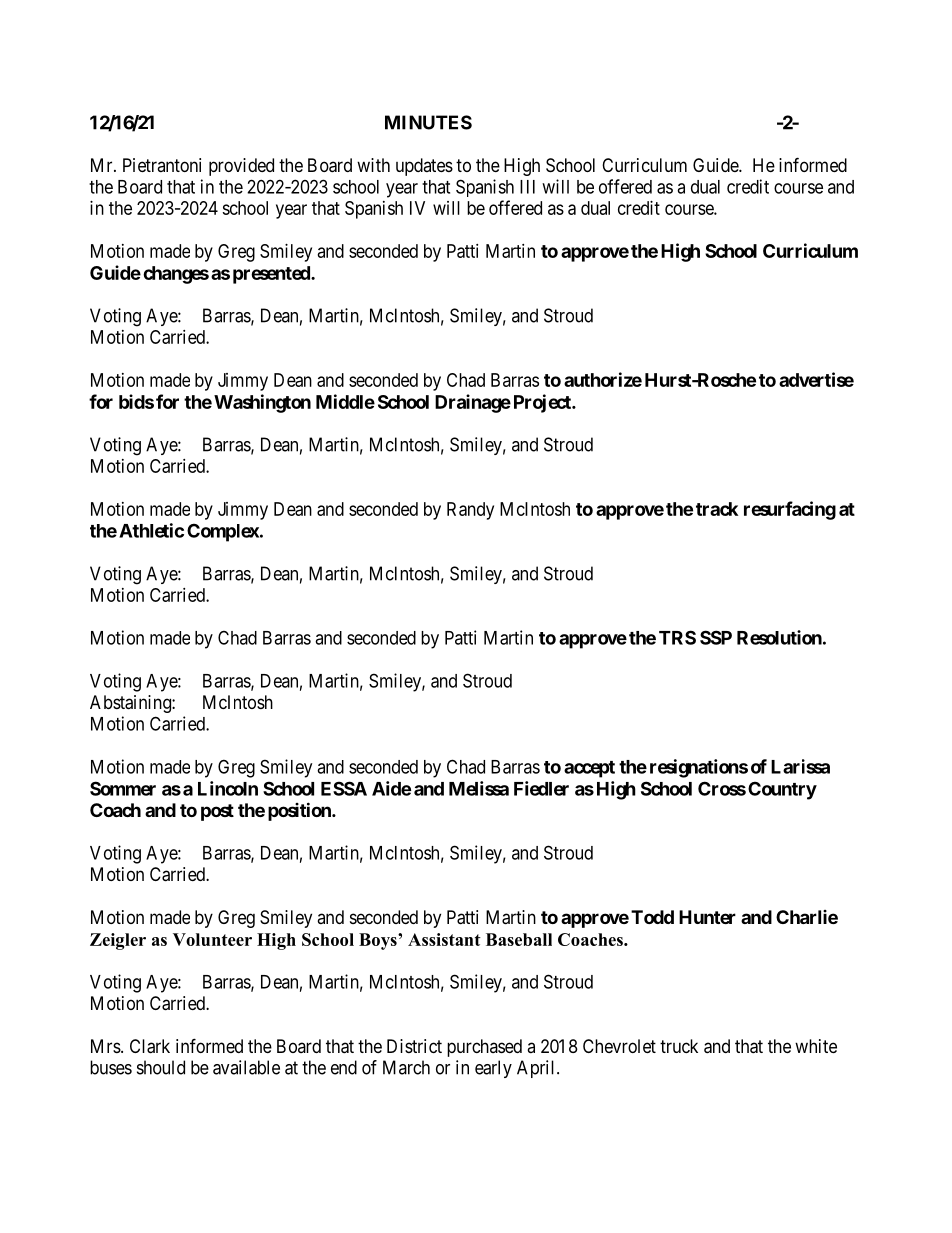 This screenshot has height=1233, width=952. What do you see at coordinates (424, 167) in the screenshot?
I see `updates` at bounding box center [424, 167].
